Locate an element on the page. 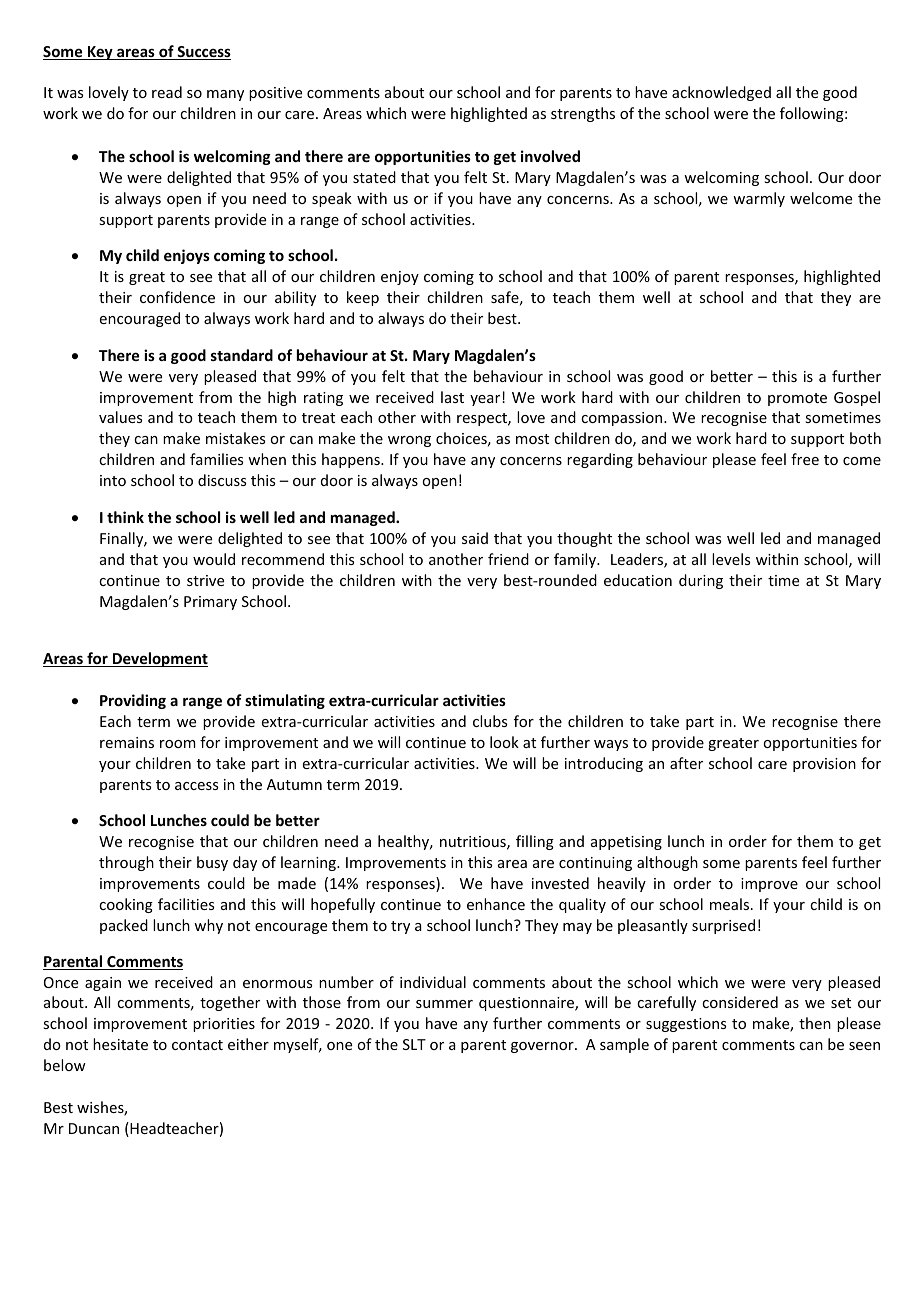  levels is located at coordinates (731, 559).
